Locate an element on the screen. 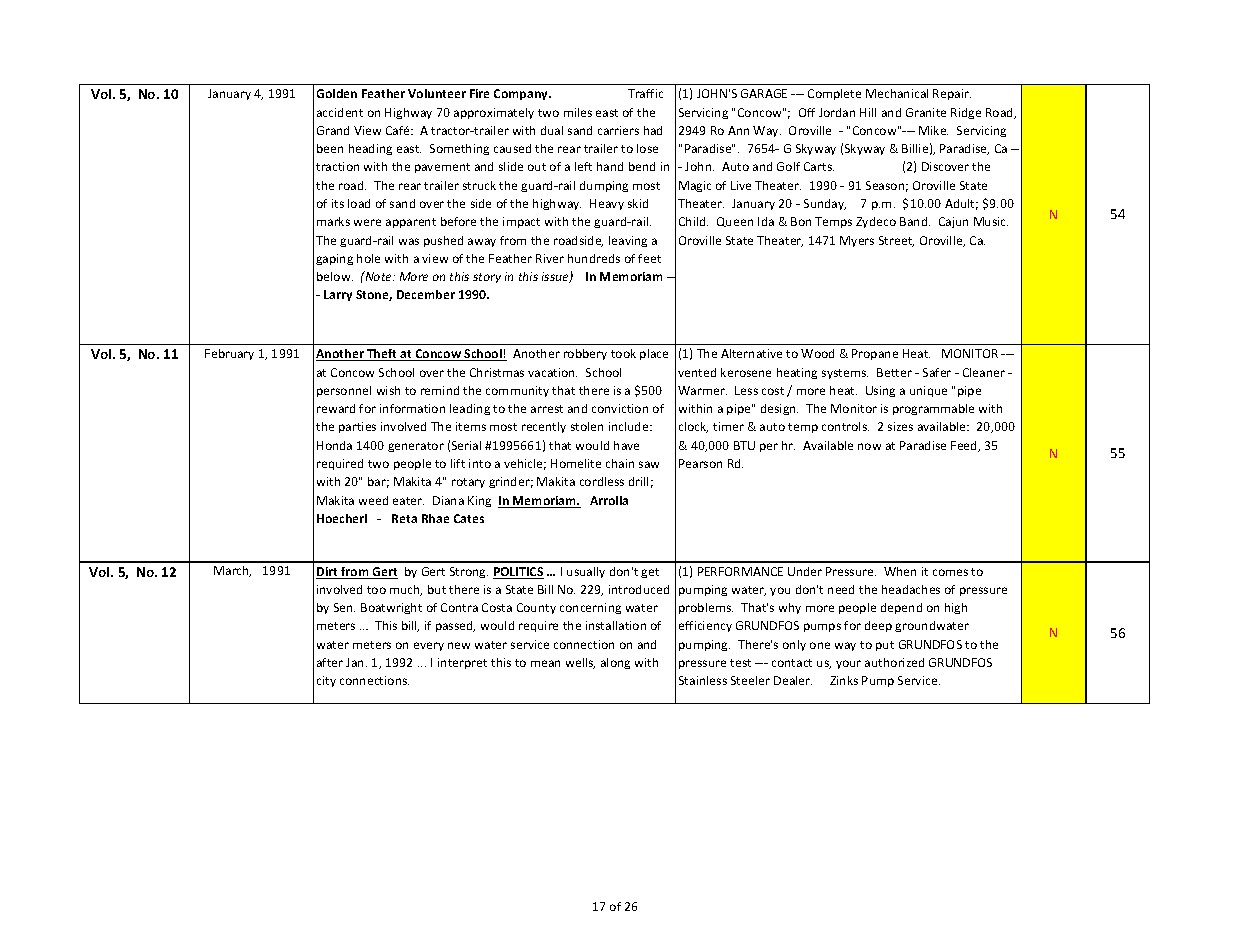 This screenshot has width=1233, height=952. chain is located at coordinates (620, 463).
